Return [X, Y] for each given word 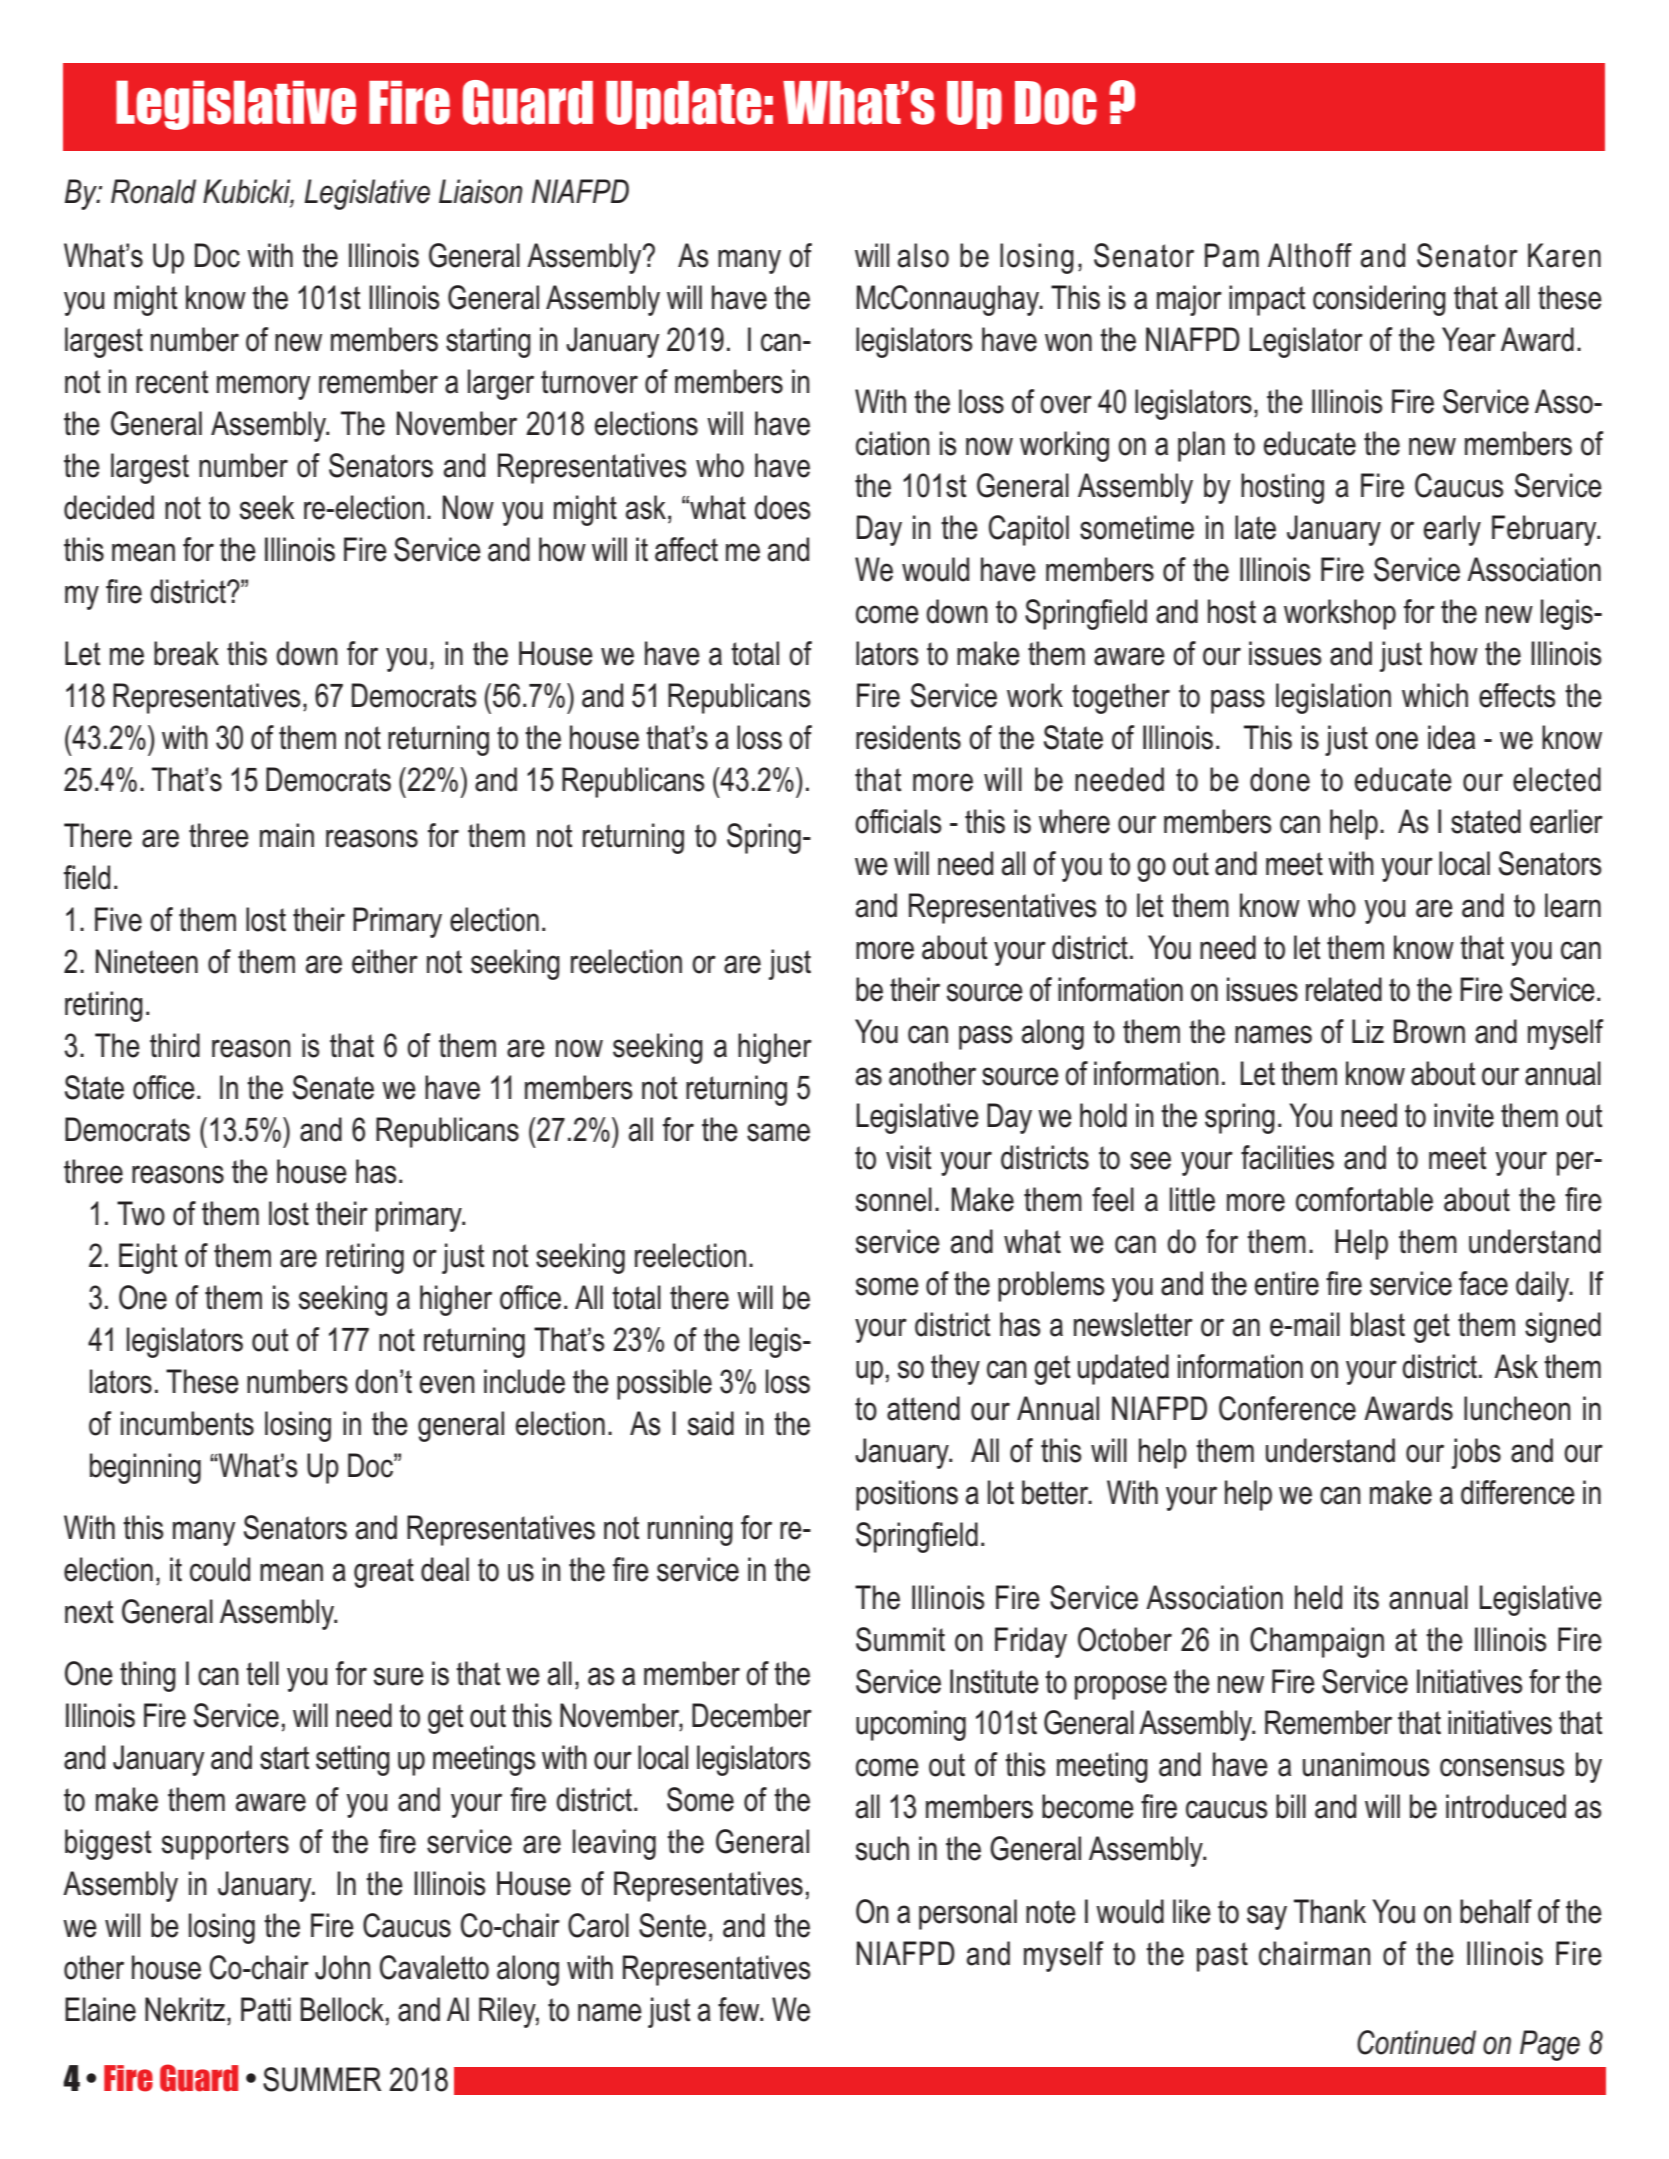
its [1366, 1597]
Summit [900, 1639]
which [1435, 695]
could [220, 1569]
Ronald [153, 191]
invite [1464, 1115]
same [778, 1132]
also [923, 255]
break [186, 653]
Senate [333, 1087]
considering [1379, 300]
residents [908, 737]
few [740, 2009]
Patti [266, 2009]
